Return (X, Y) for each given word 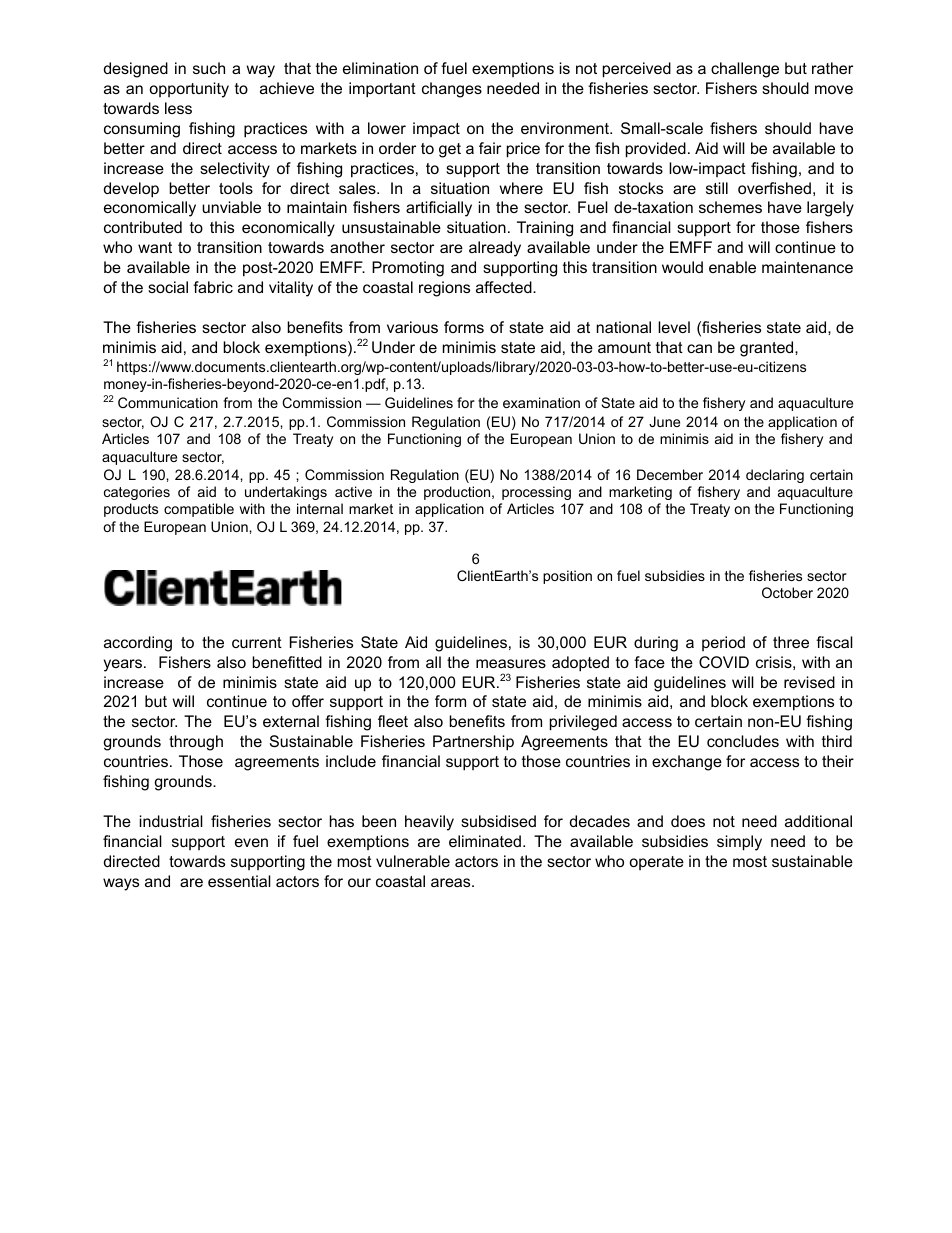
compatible (199, 510)
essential (239, 881)
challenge (745, 70)
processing (536, 493)
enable (732, 267)
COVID (724, 662)
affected (505, 287)
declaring (775, 476)
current (257, 642)
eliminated (485, 841)
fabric (213, 287)
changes (452, 90)
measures (511, 663)
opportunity (189, 90)
